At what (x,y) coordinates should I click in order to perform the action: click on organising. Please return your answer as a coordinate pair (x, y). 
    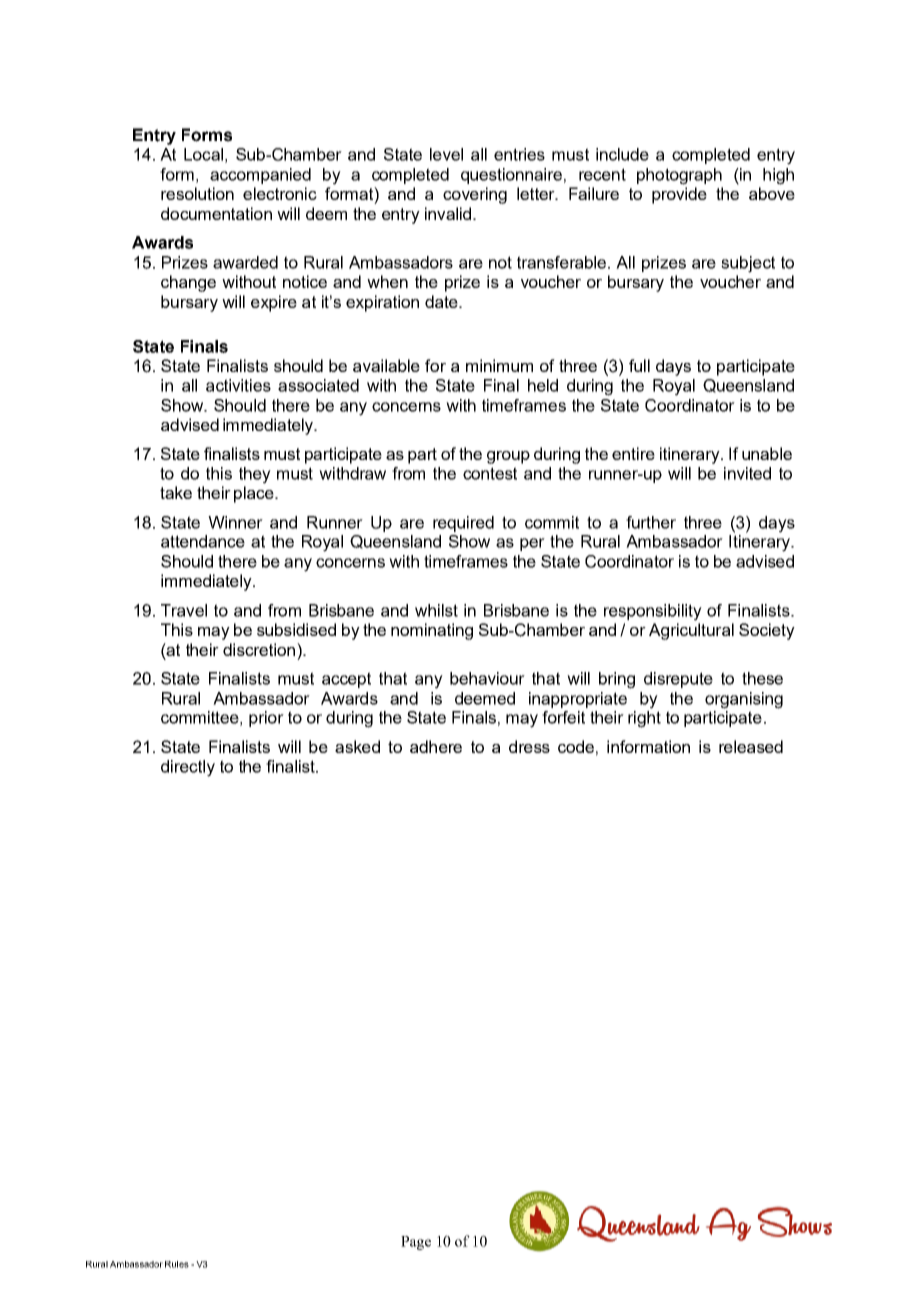
    Looking at the image, I should click on (744, 700).
